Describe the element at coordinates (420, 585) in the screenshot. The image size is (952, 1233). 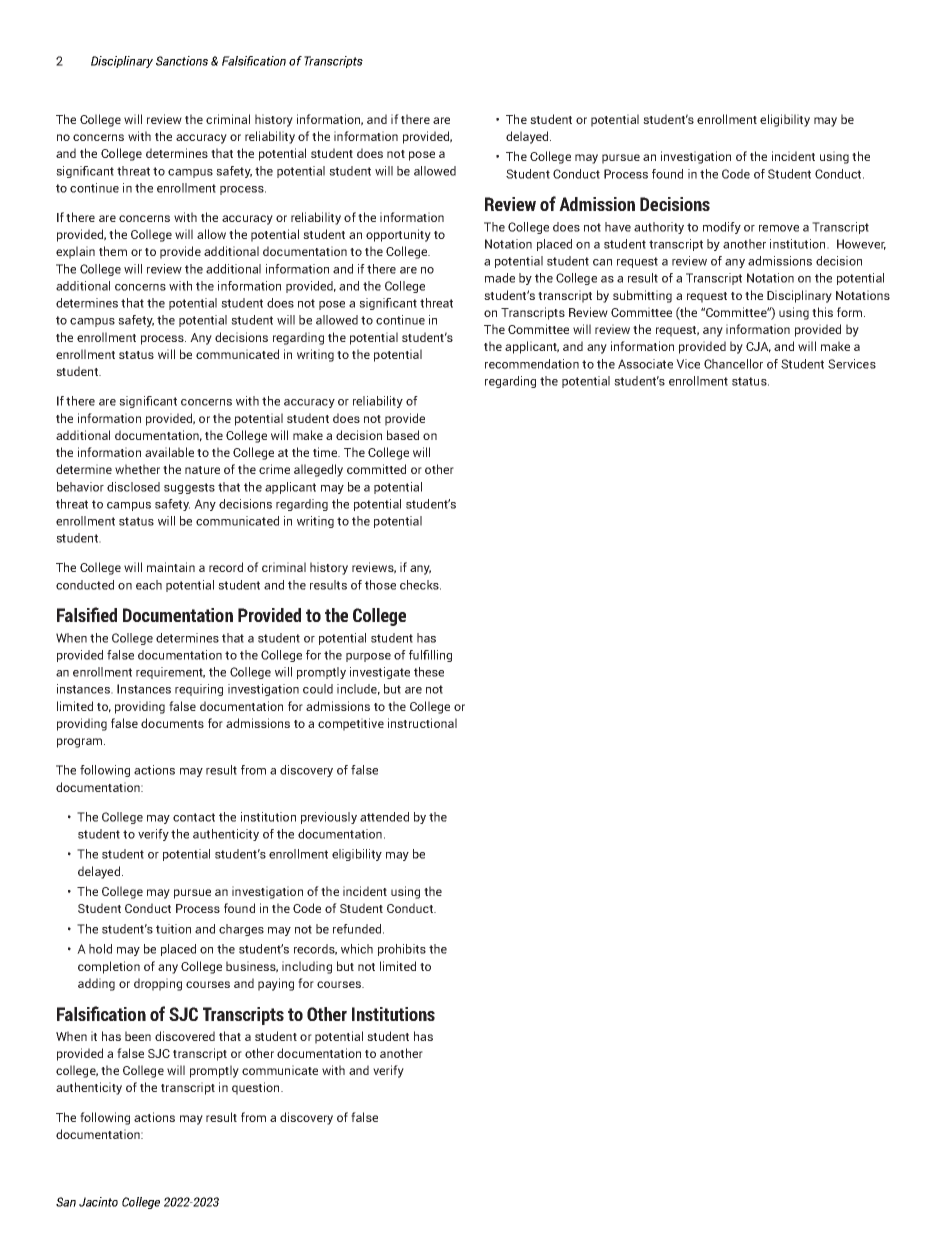
I see `checks` at that location.
